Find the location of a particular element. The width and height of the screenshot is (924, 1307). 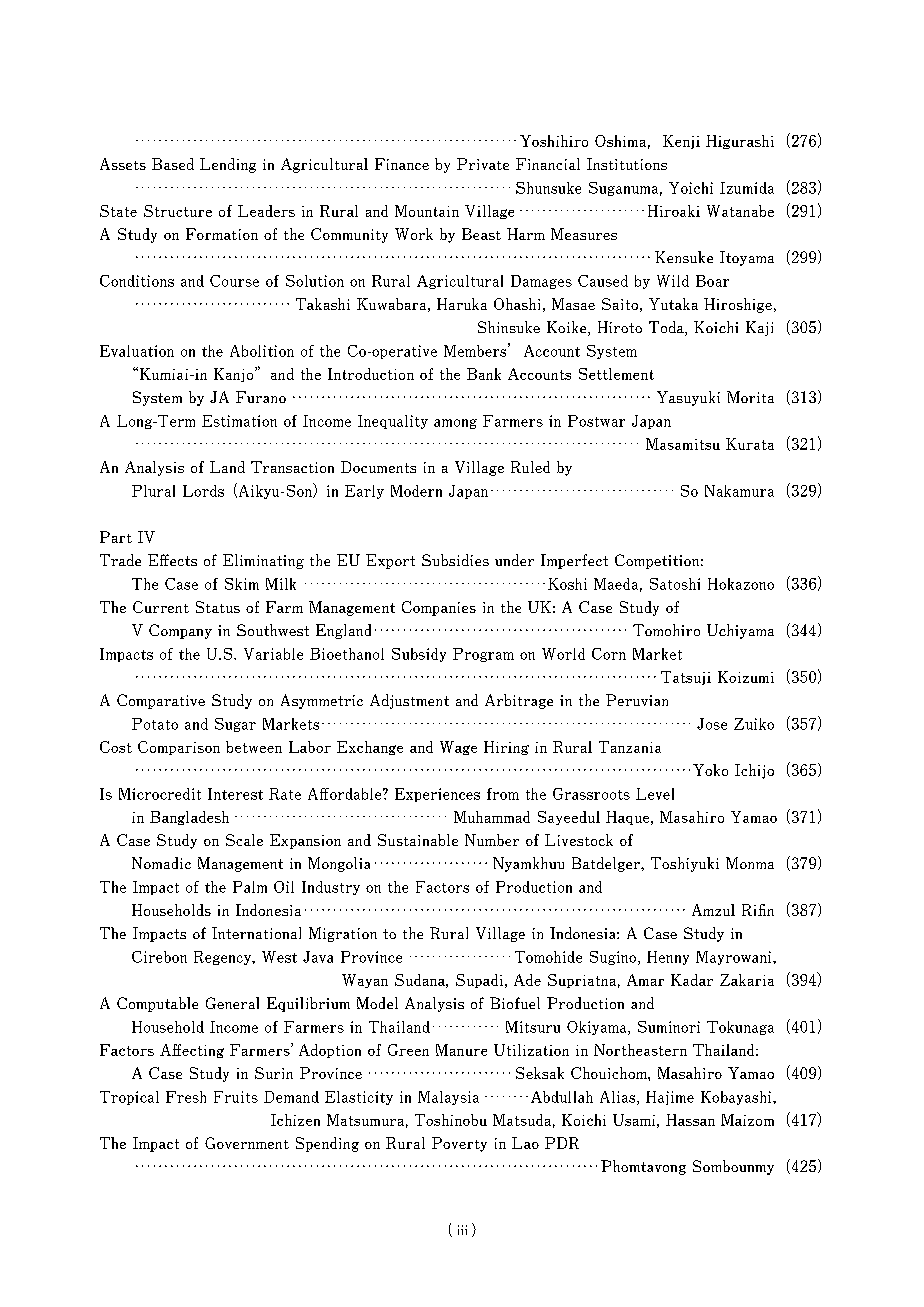

Adjustment is located at coordinates (409, 701).
